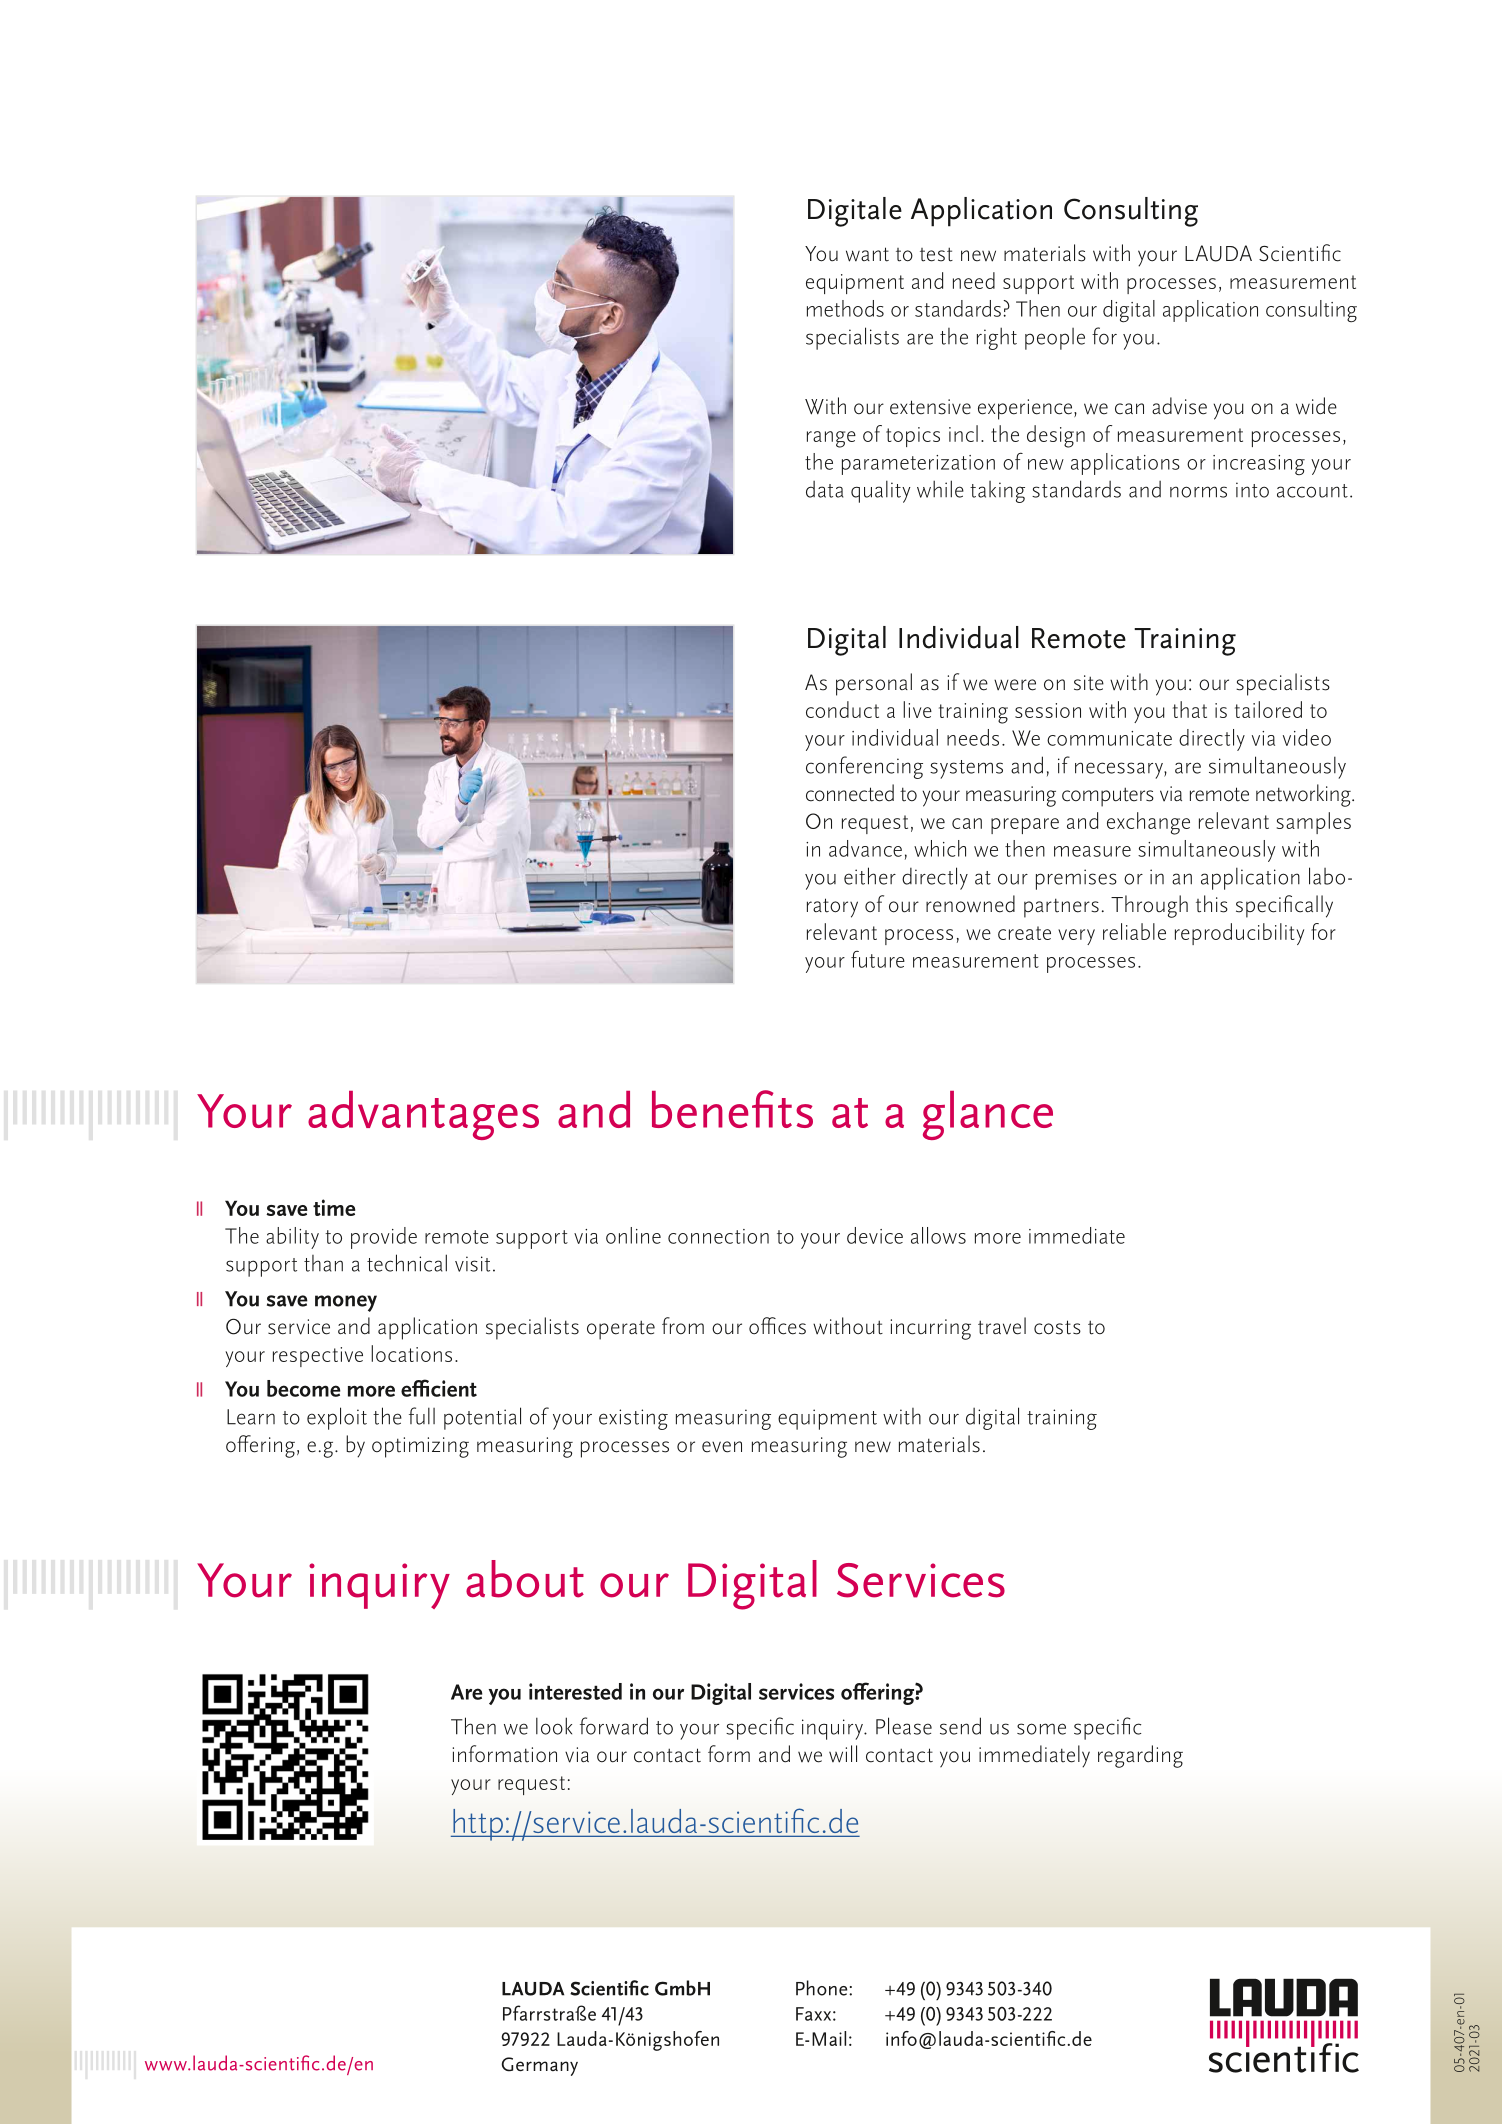 The image size is (1502, 2124). Describe the element at coordinates (845, 308) in the screenshot. I see `methods` at that location.
